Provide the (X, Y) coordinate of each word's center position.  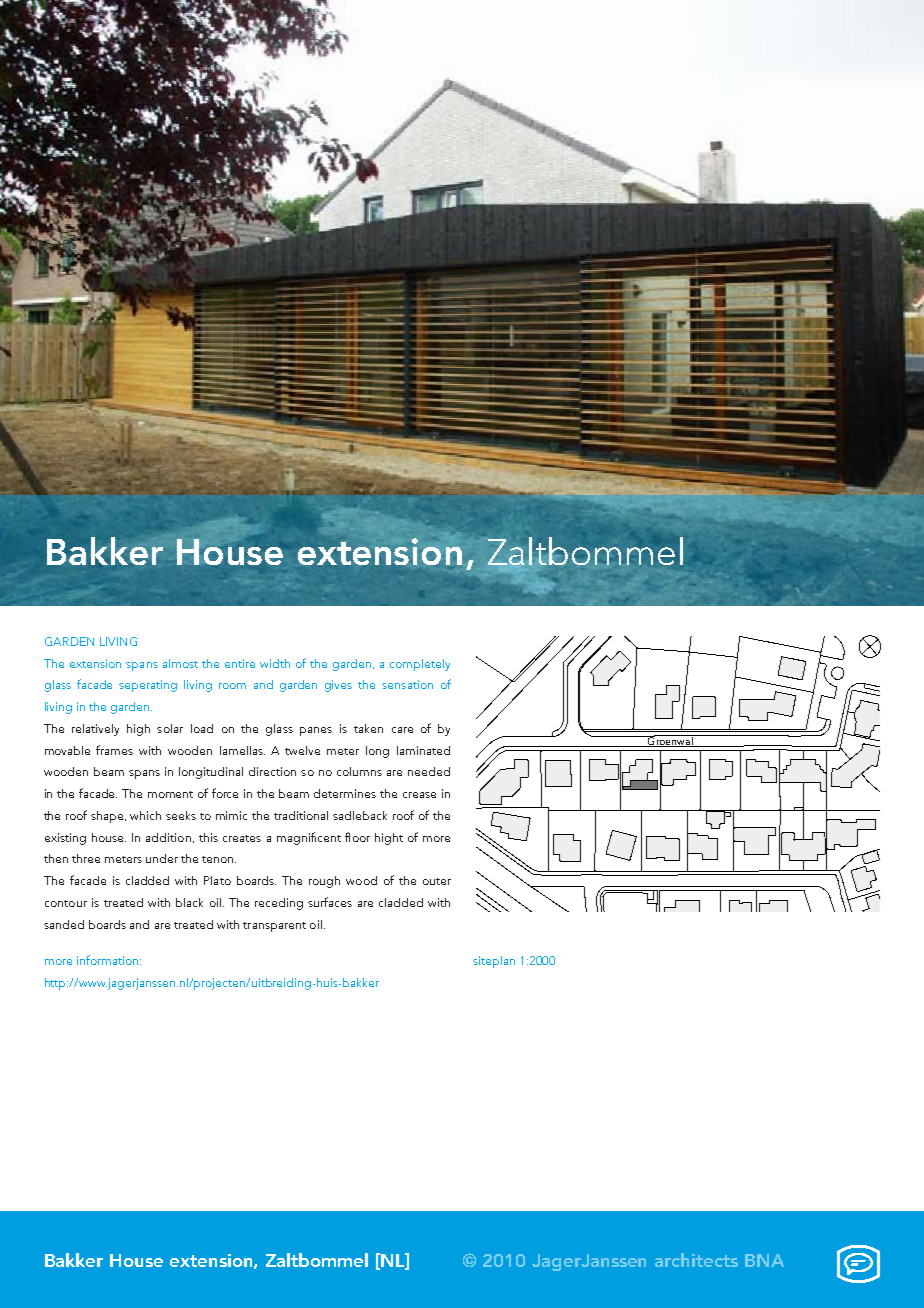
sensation (407, 684)
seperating (148, 686)
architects (696, 1260)
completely (420, 665)
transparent (274, 927)
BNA (764, 1260)
